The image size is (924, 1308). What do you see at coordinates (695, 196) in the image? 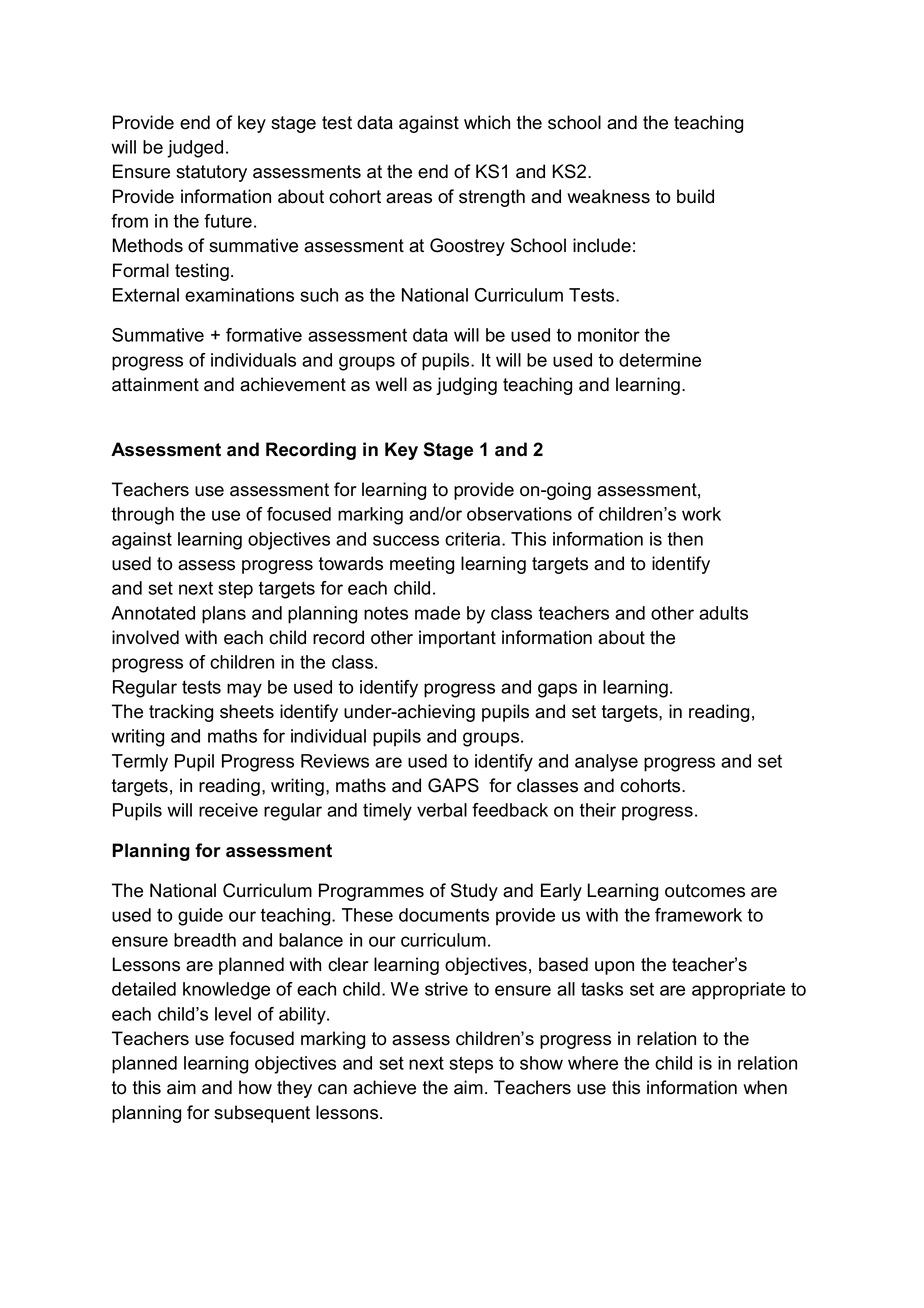
I see `build` at bounding box center [695, 196].
